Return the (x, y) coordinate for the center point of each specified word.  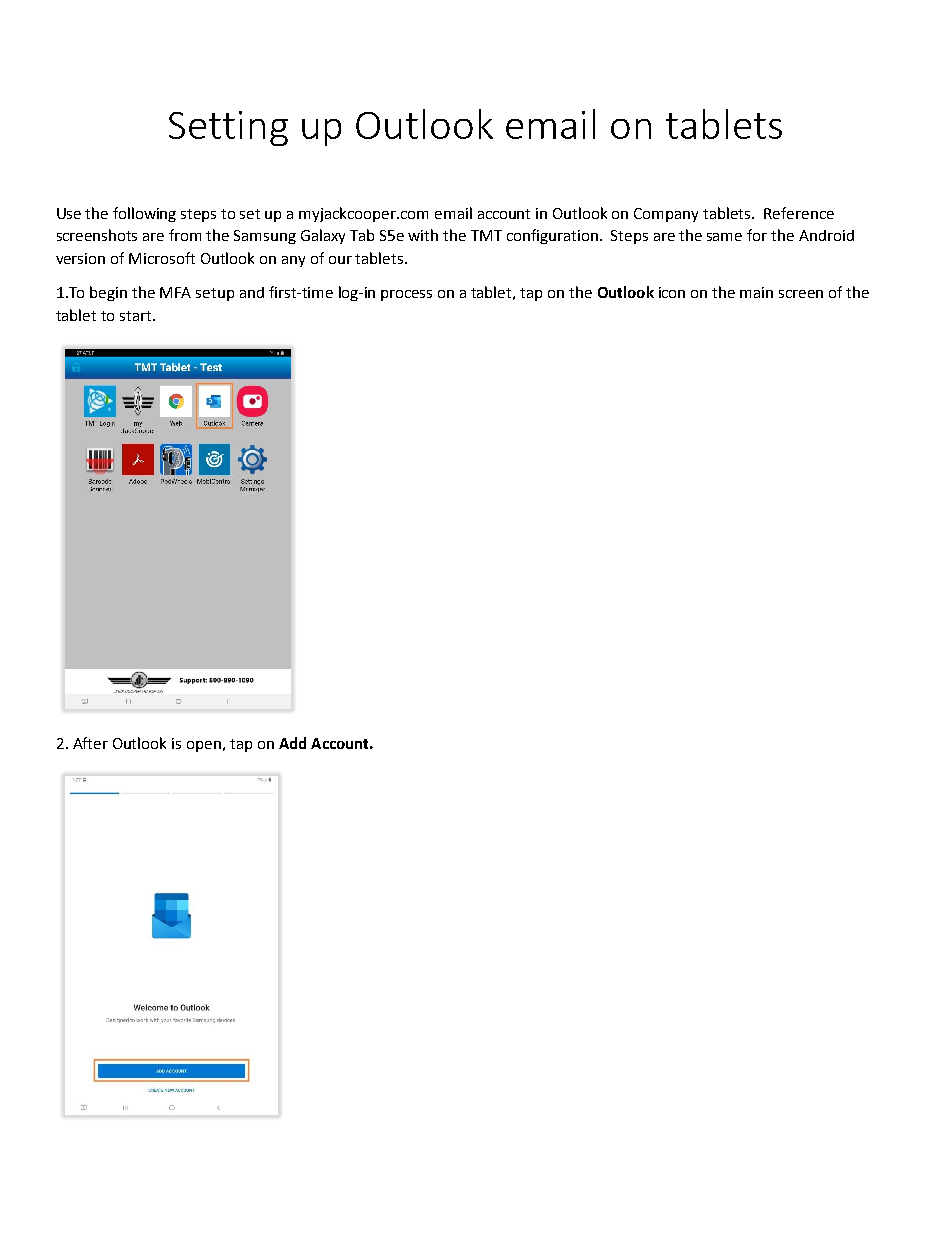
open (204, 746)
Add (292, 743)
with (423, 235)
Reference (799, 213)
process (406, 295)
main (756, 292)
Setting (228, 128)
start (137, 316)
